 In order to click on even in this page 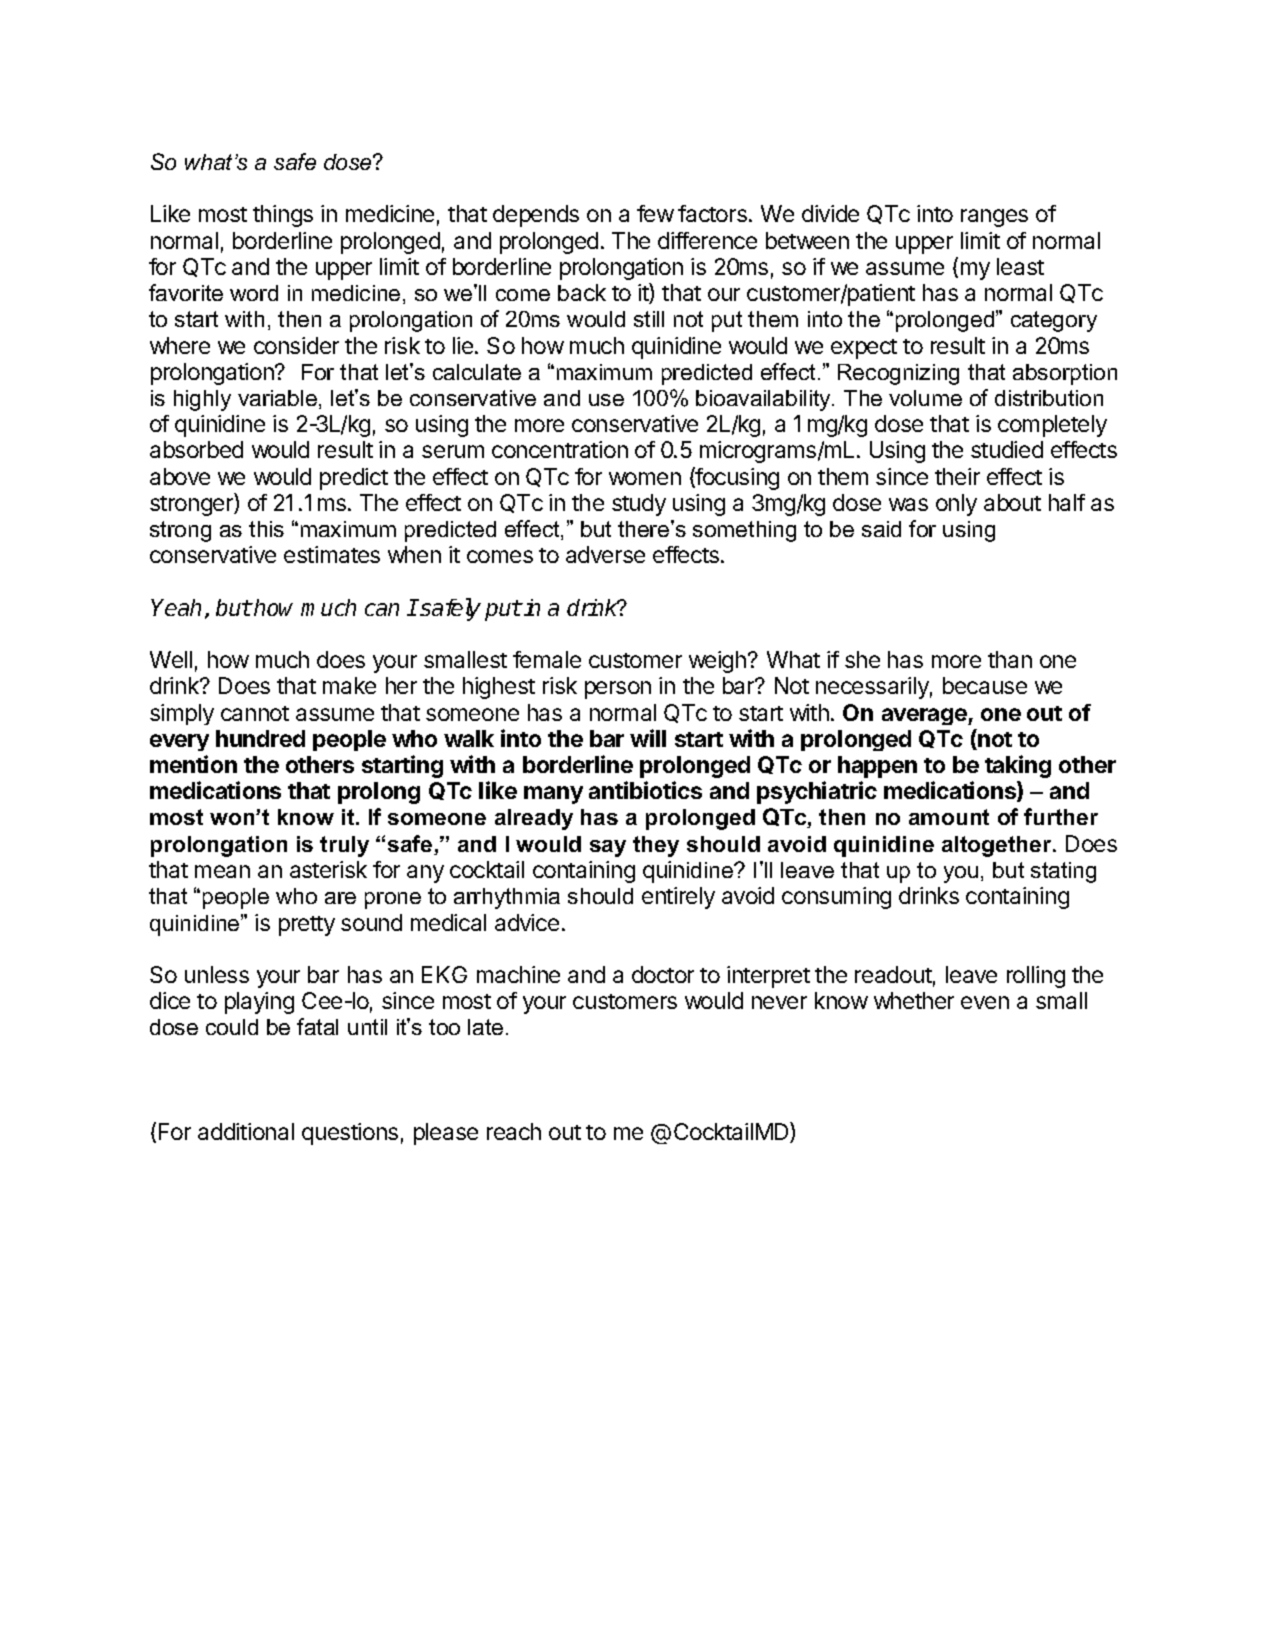, I will do `click(985, 1002)`.
